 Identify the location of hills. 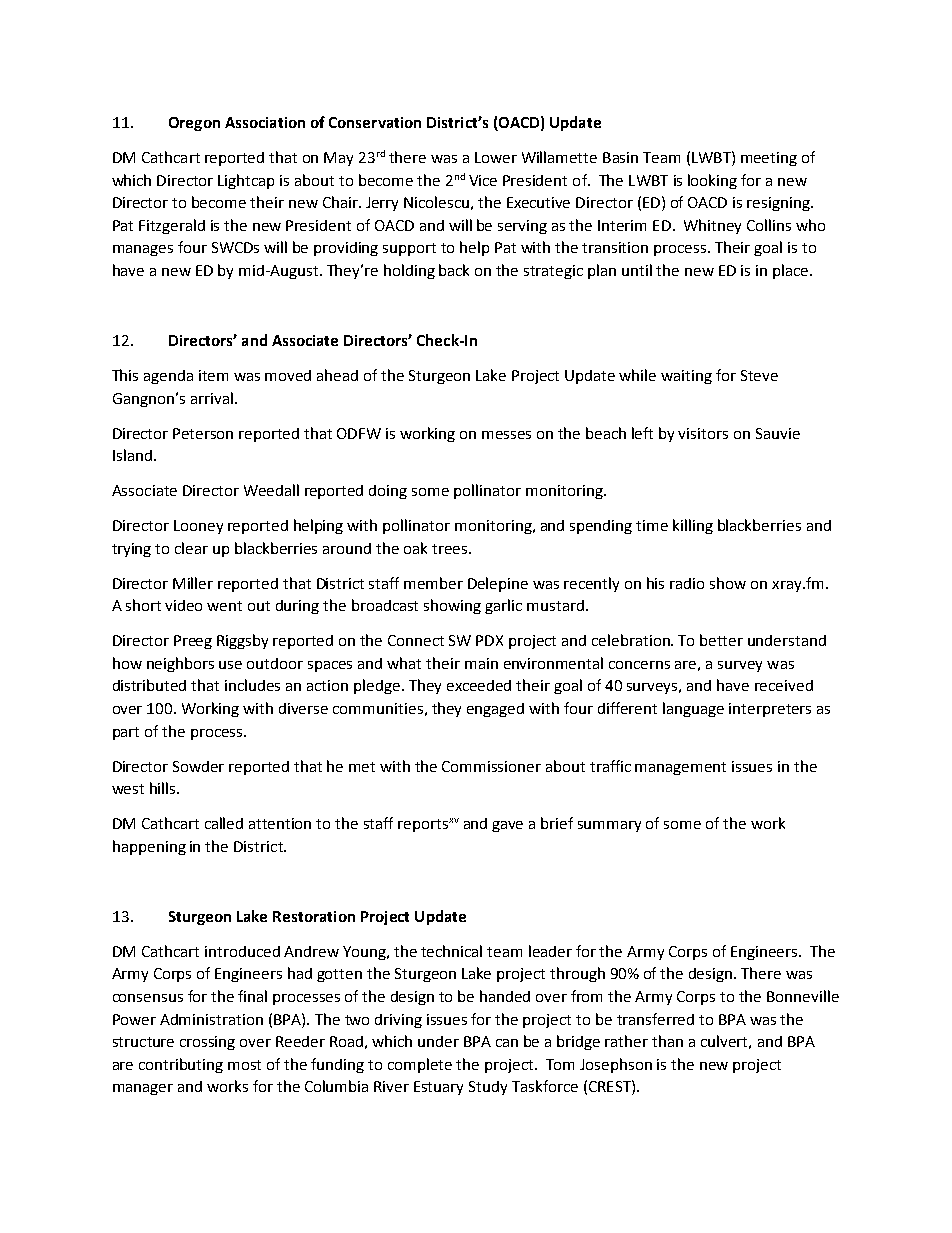
(164, 788).
